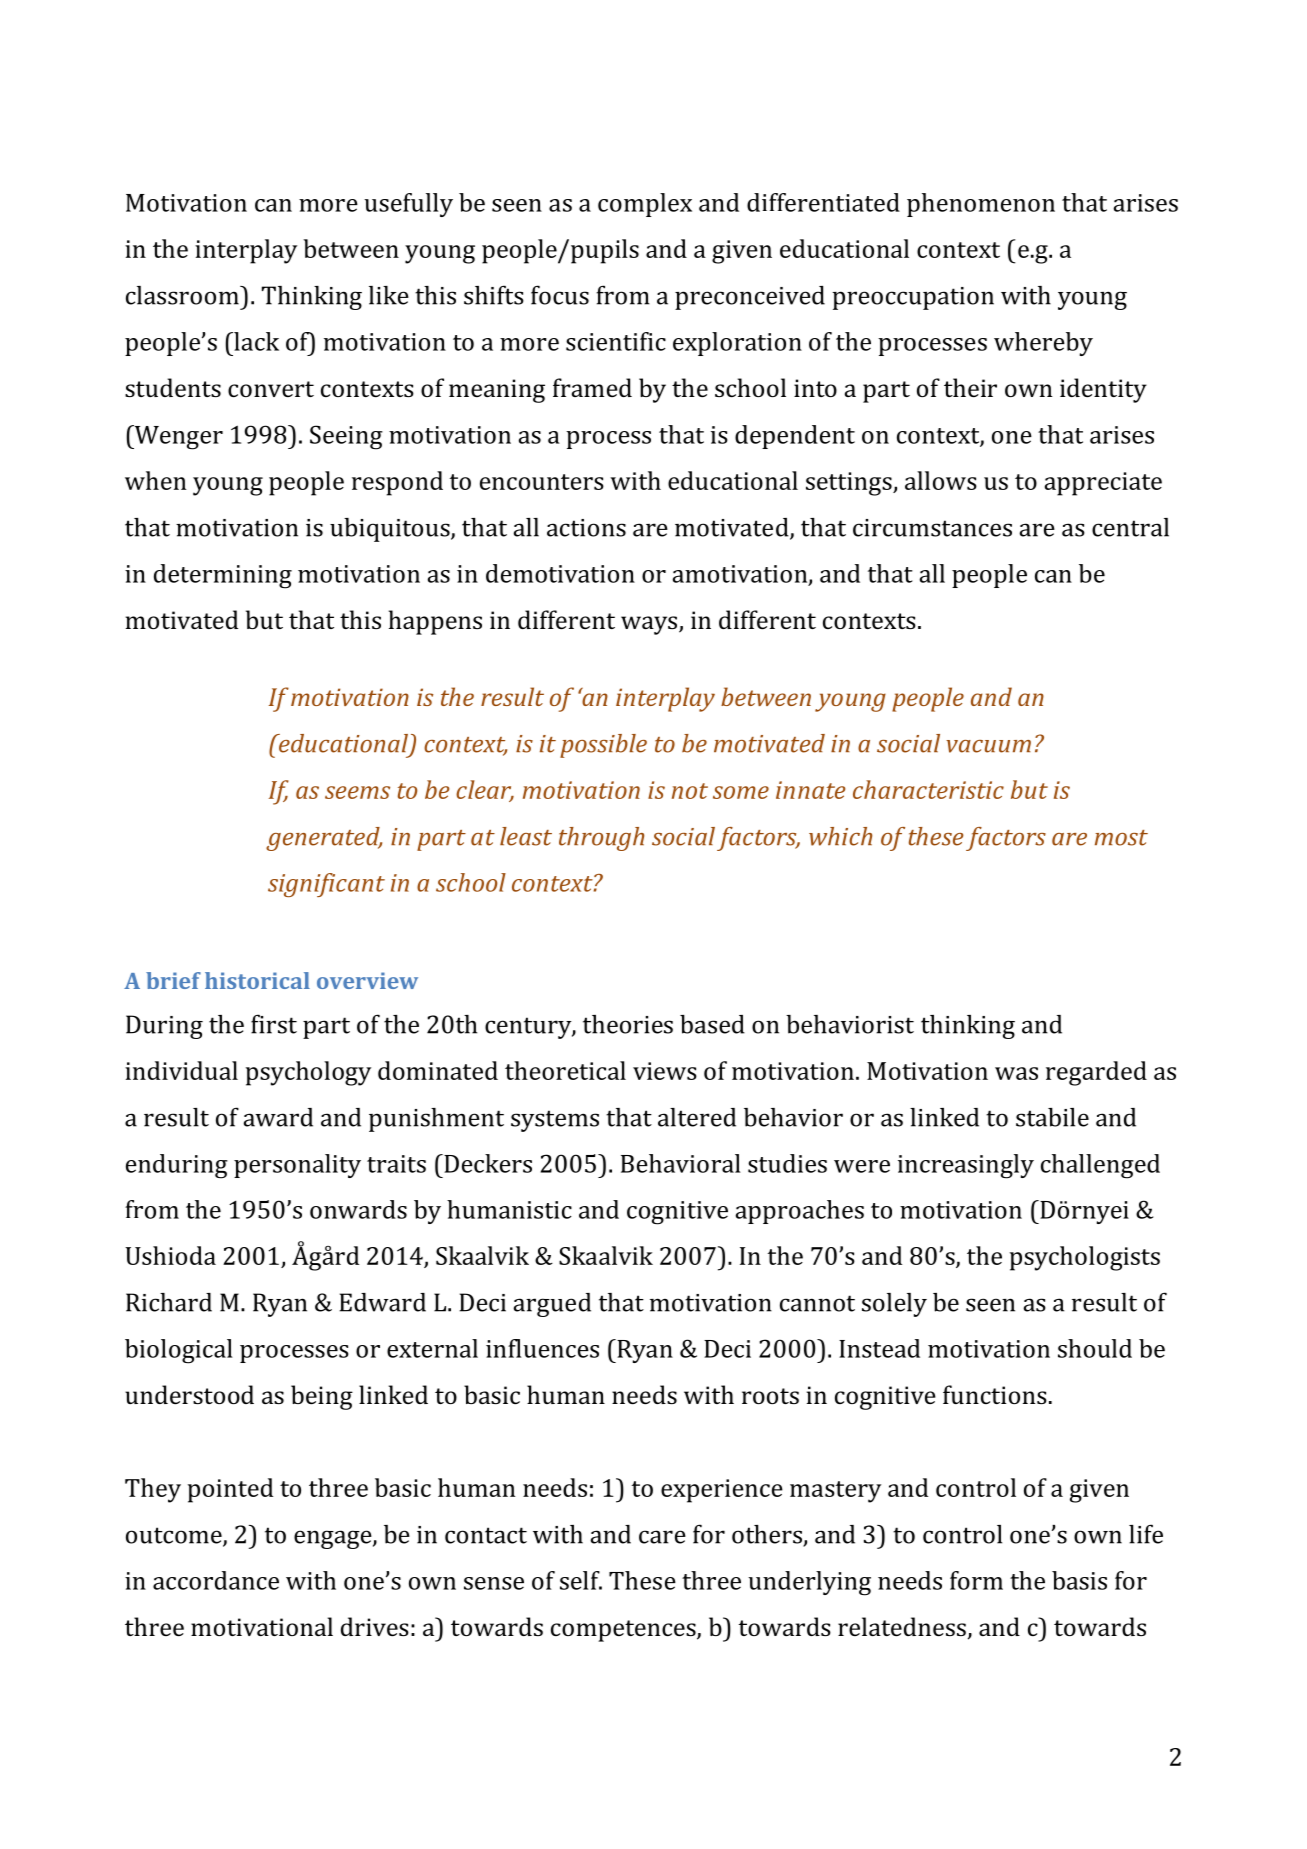 The height and width of the document is (1849, 1307). What do you see at coordinates (624, 1631) in the document?
I see `competences` at bounding box center [624, 1631].
